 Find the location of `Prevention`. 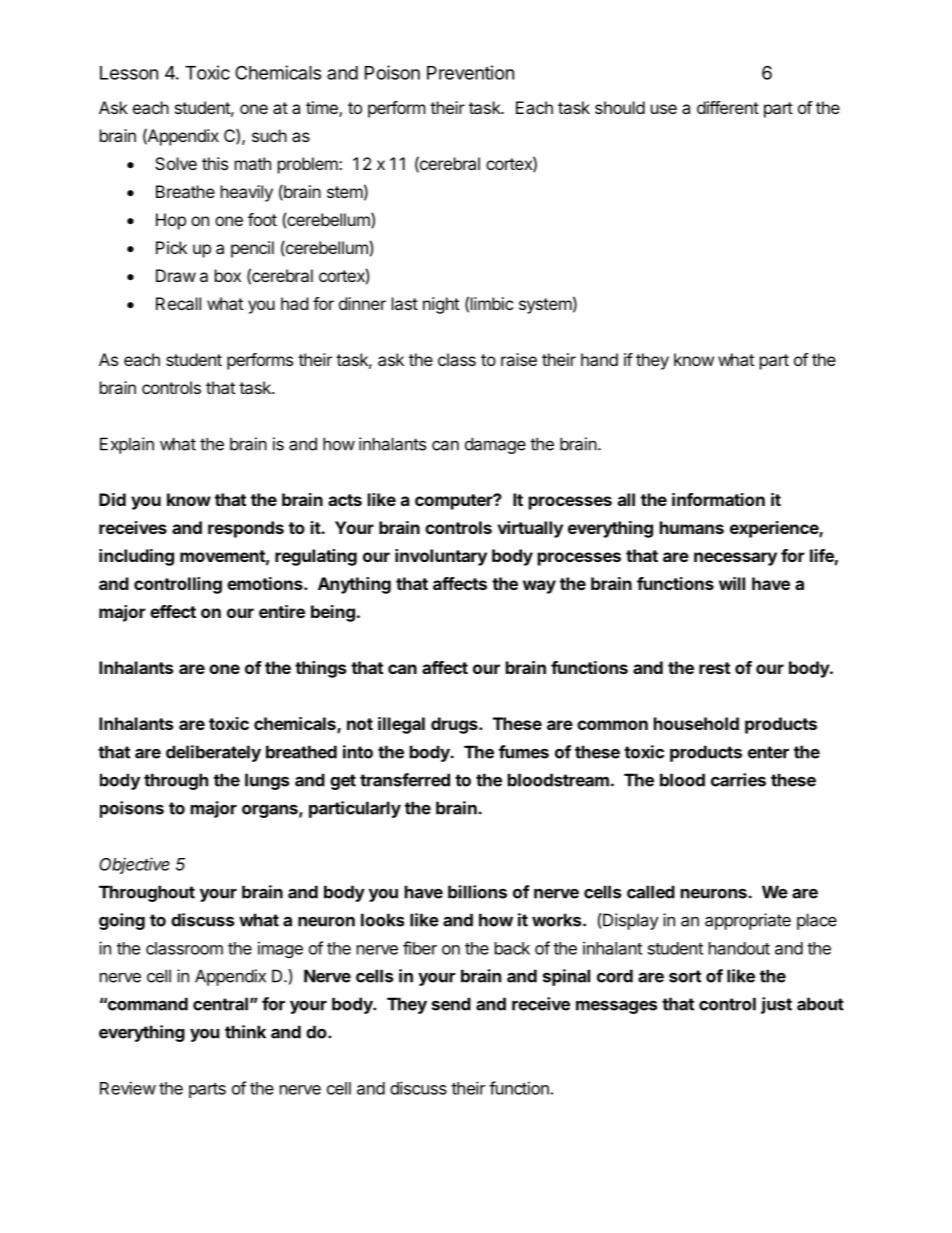

Prevention is located at coordinates (470, 72).
